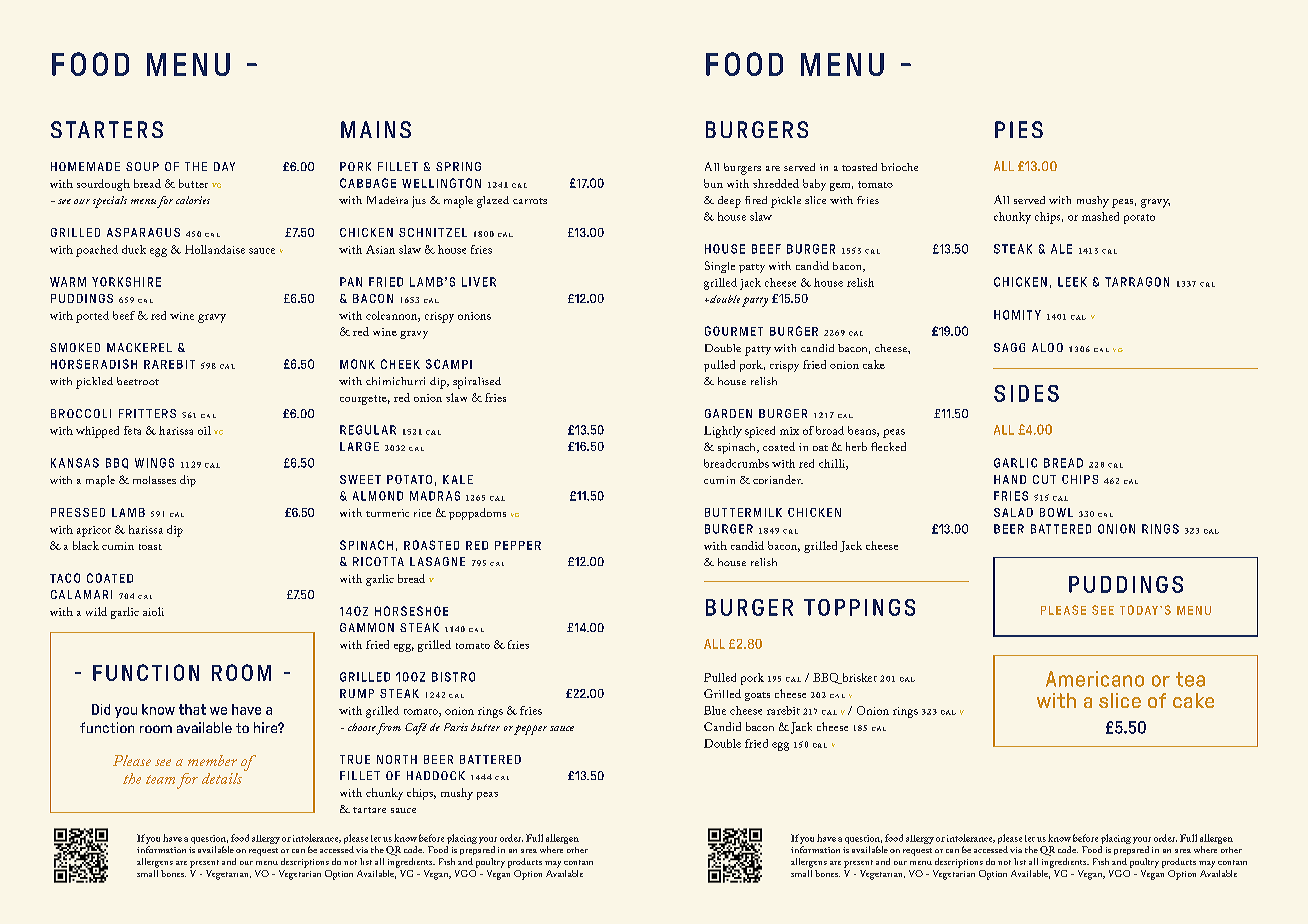 The width and height of the image is (1308, 924). I want to click on brioche, so click(899, 167).
